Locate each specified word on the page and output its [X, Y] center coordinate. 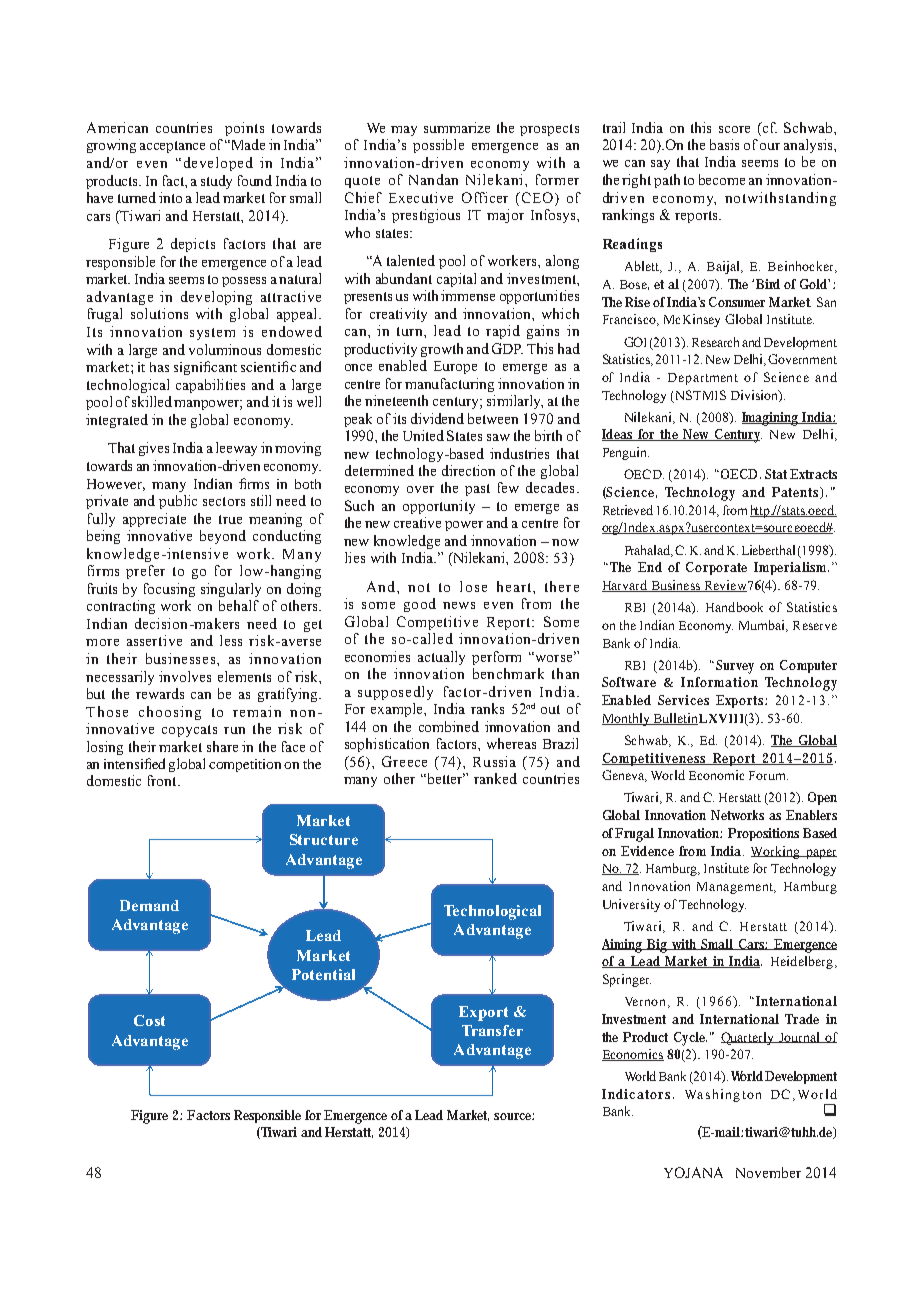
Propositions [763, 834]
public [178, 502]
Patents [797, 493]
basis [724, 144]
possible [438, 146]
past [477, 490]
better [445, 778]
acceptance [172, 147]
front [163, 780]
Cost [149, 1020]
